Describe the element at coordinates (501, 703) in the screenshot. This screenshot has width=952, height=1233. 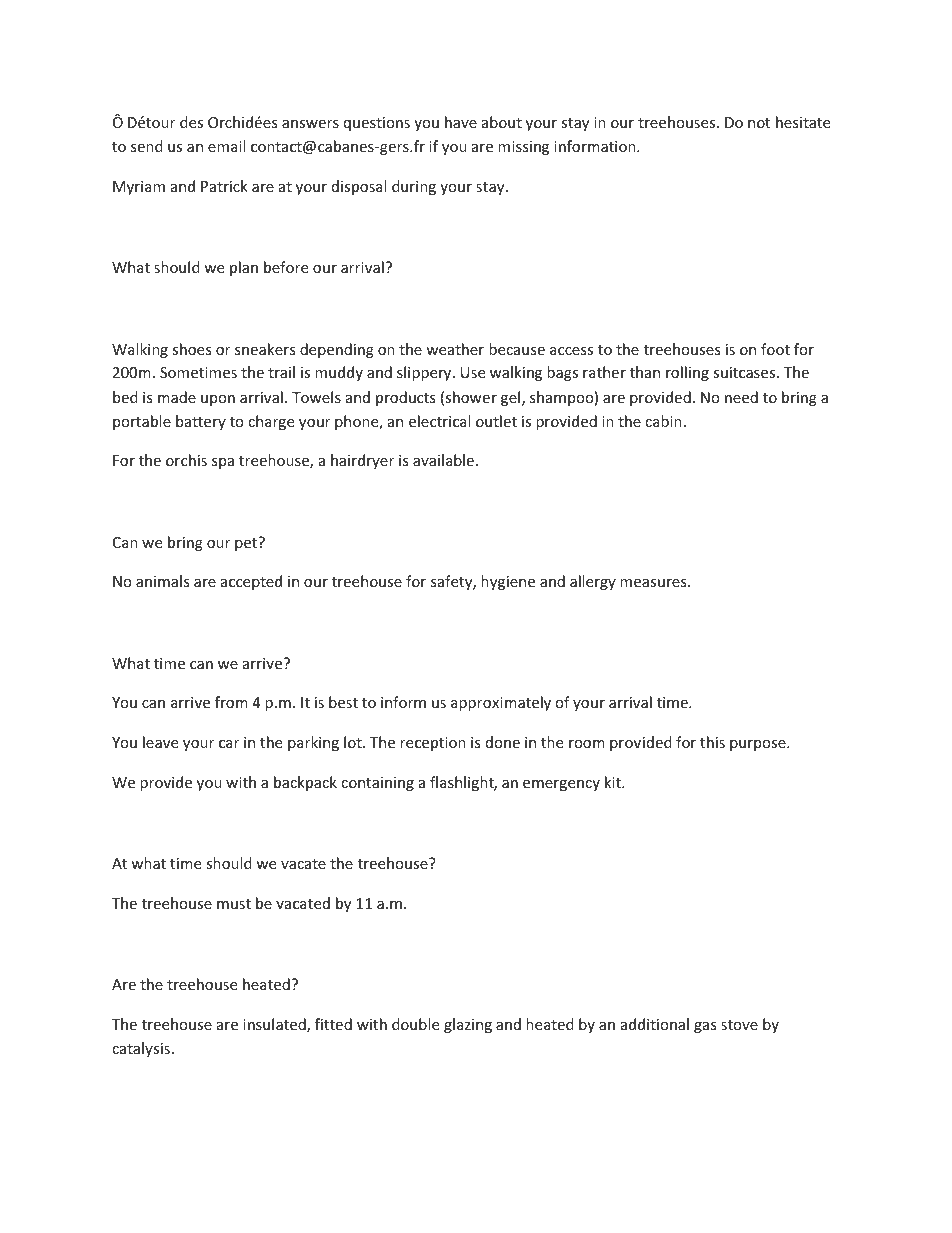
I see `approximately` at that location.
